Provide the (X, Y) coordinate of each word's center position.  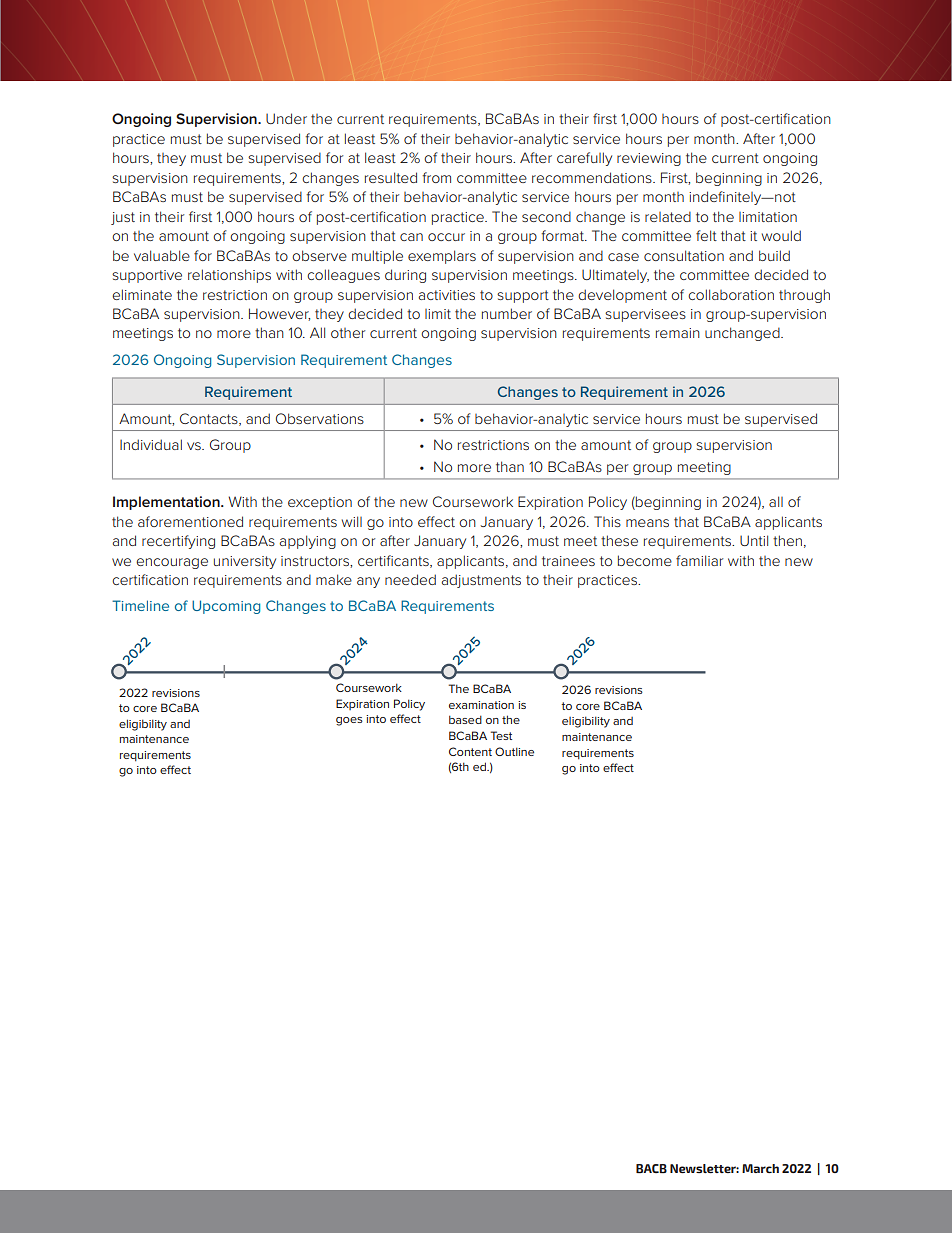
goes (349, 721)
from (436, 177)
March (760, 1168)
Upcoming (226, 607)
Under (286, 118)
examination (481, 705)
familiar (699, 560)
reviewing (649, 159)
